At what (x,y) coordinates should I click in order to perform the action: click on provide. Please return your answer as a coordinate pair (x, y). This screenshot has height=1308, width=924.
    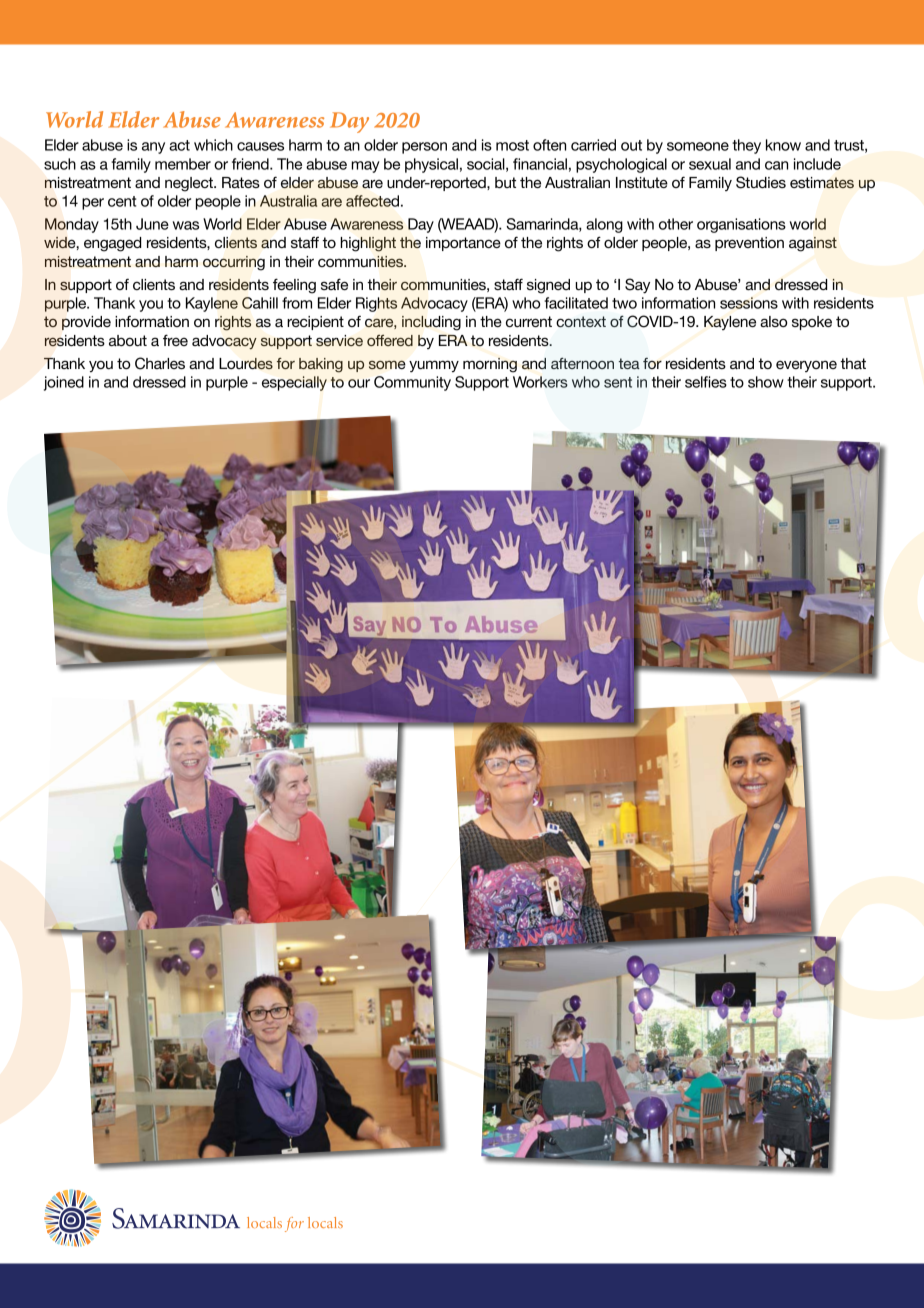
    Looking at the image, I should click on (86, 323).
